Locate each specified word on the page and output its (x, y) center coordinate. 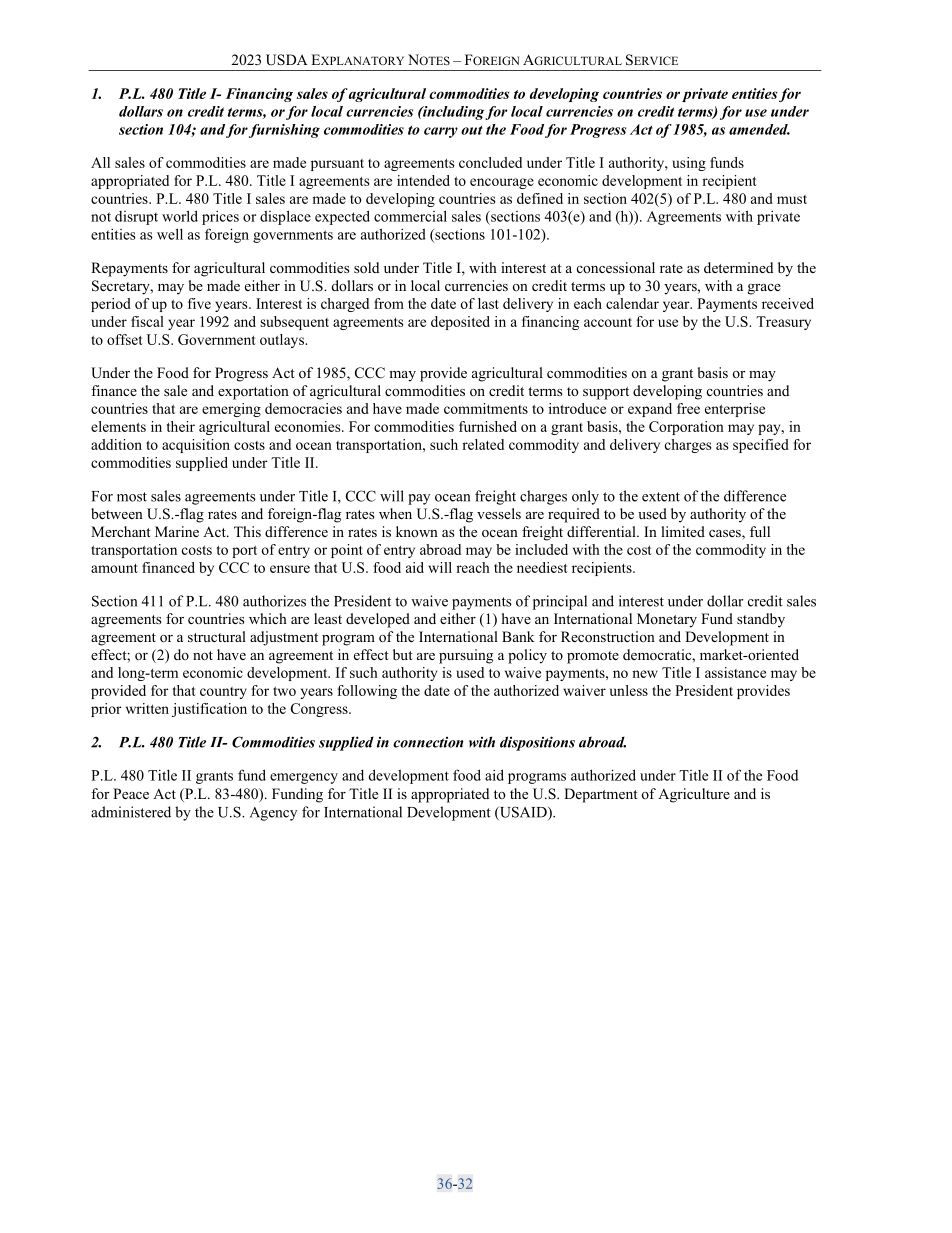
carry (441, 132)
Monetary (667, 620)
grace (764, 289)
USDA (287, 60)
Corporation (686, 428)
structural (217, 636)
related (483, 444)
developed (378, 620)
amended (759, 129)
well (170, 234)
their (181, 426)
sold (366, 268)
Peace (131, 793)
